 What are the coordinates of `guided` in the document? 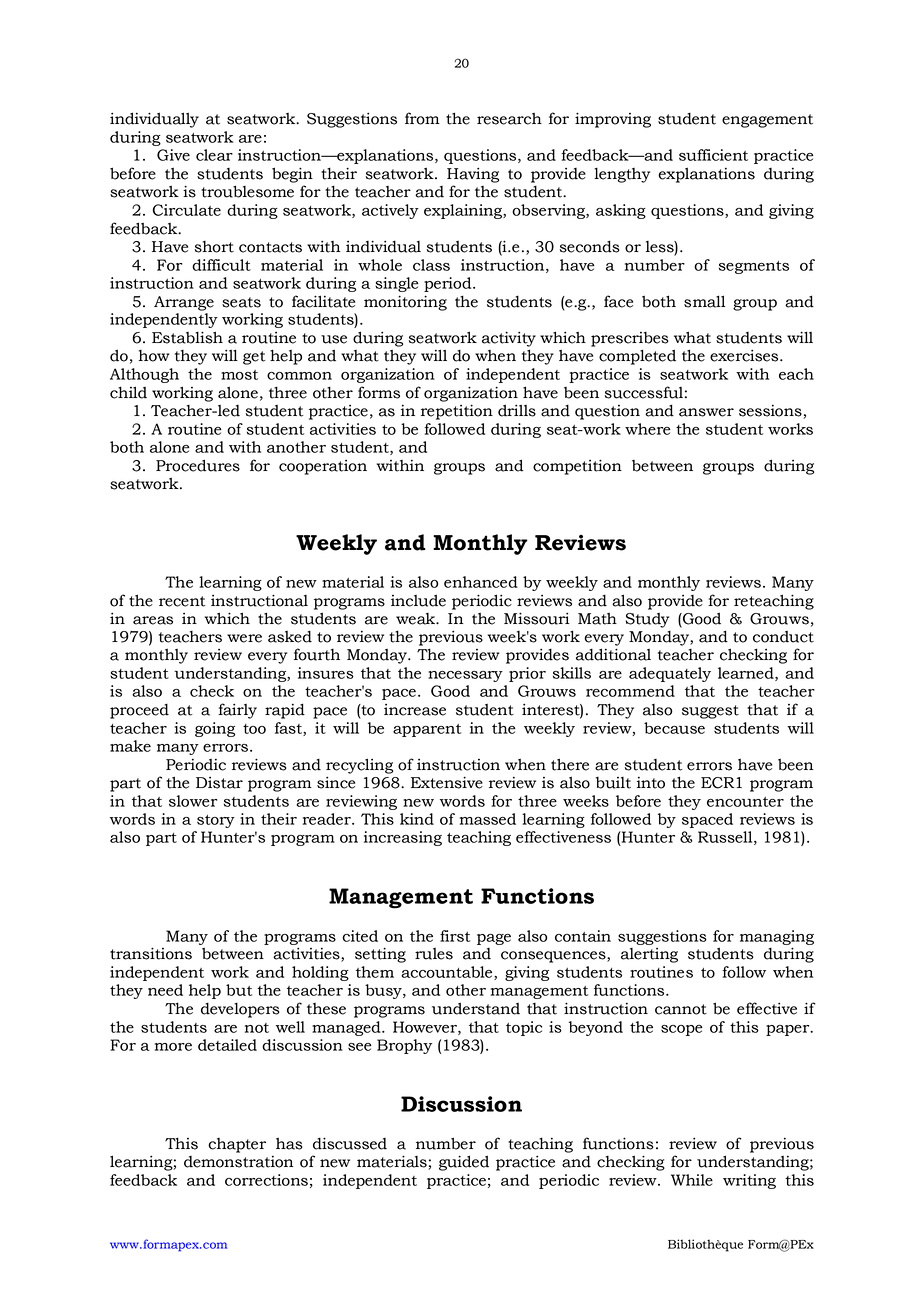 It's located at (464, 1163).
